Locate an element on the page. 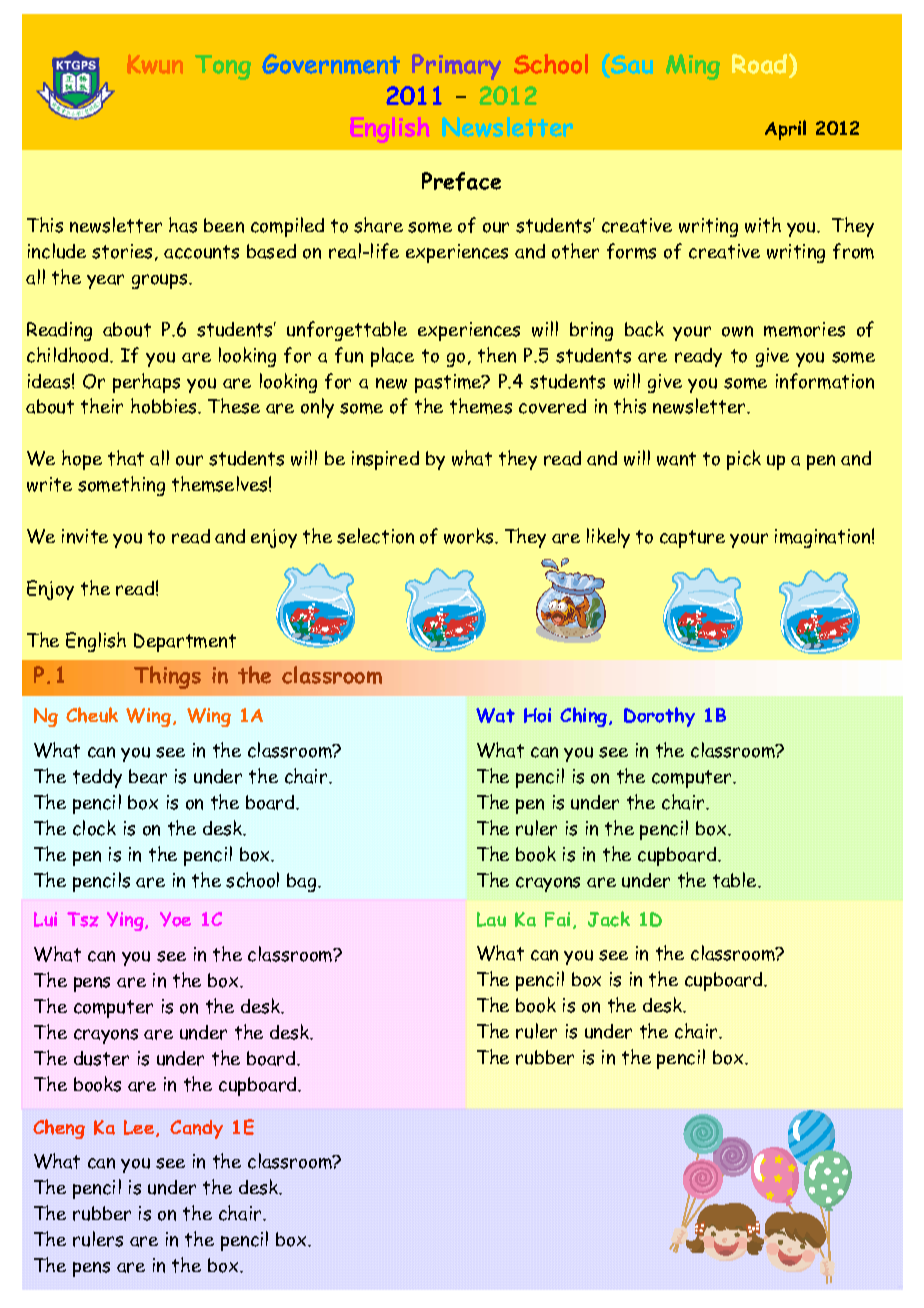  Lau is located at coordinates (491, 919).
